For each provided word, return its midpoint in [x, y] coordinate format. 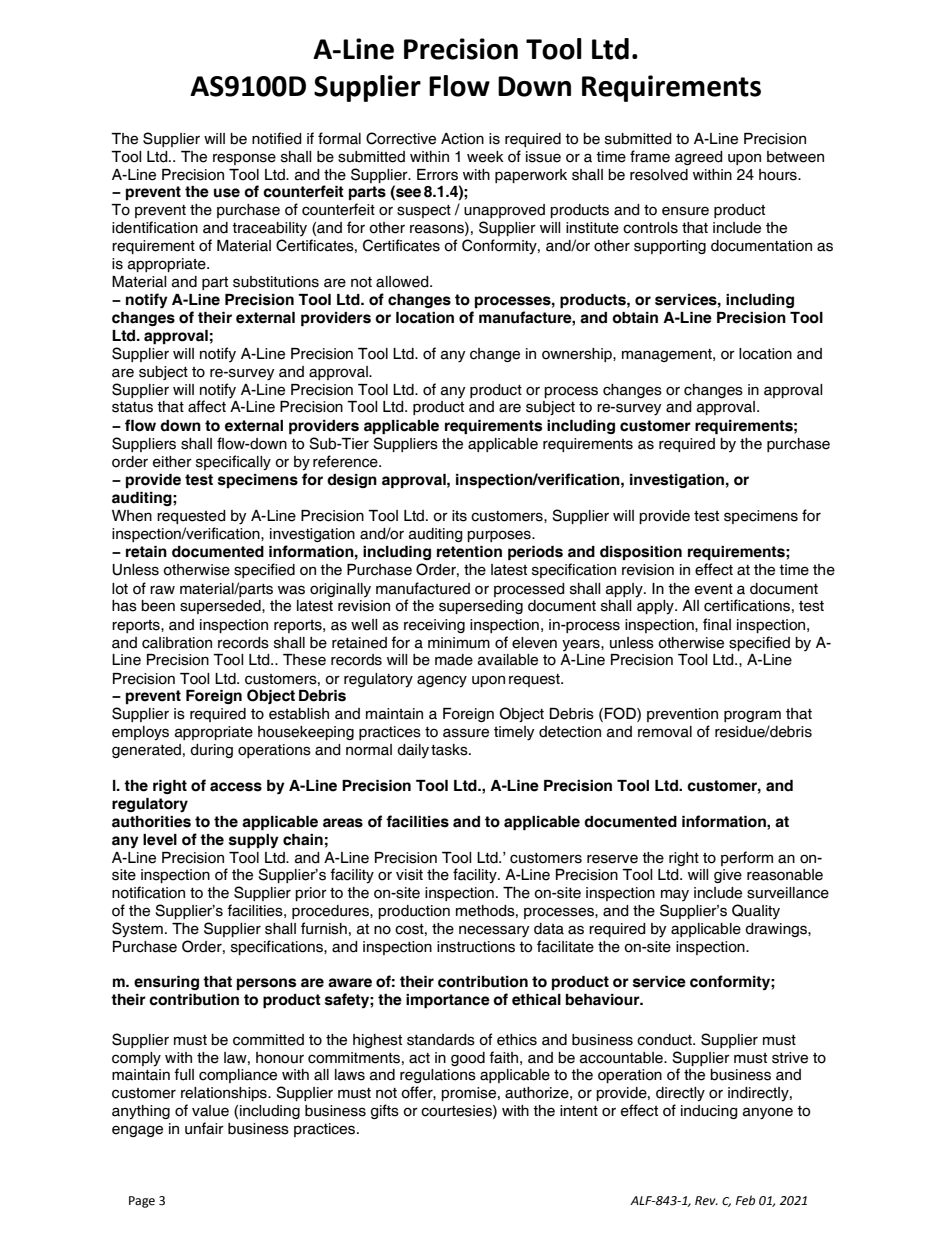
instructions [476, 947]
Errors [437, 175]
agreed [699, 158]
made [454, 660]
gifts [385, 1111]
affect [207, 406]
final [717, 624]
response [244, 159]
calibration [177, 643]
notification [148, 892]
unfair [204, 1128]
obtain [635, 318]
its [459, 516]
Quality [756, 911]
